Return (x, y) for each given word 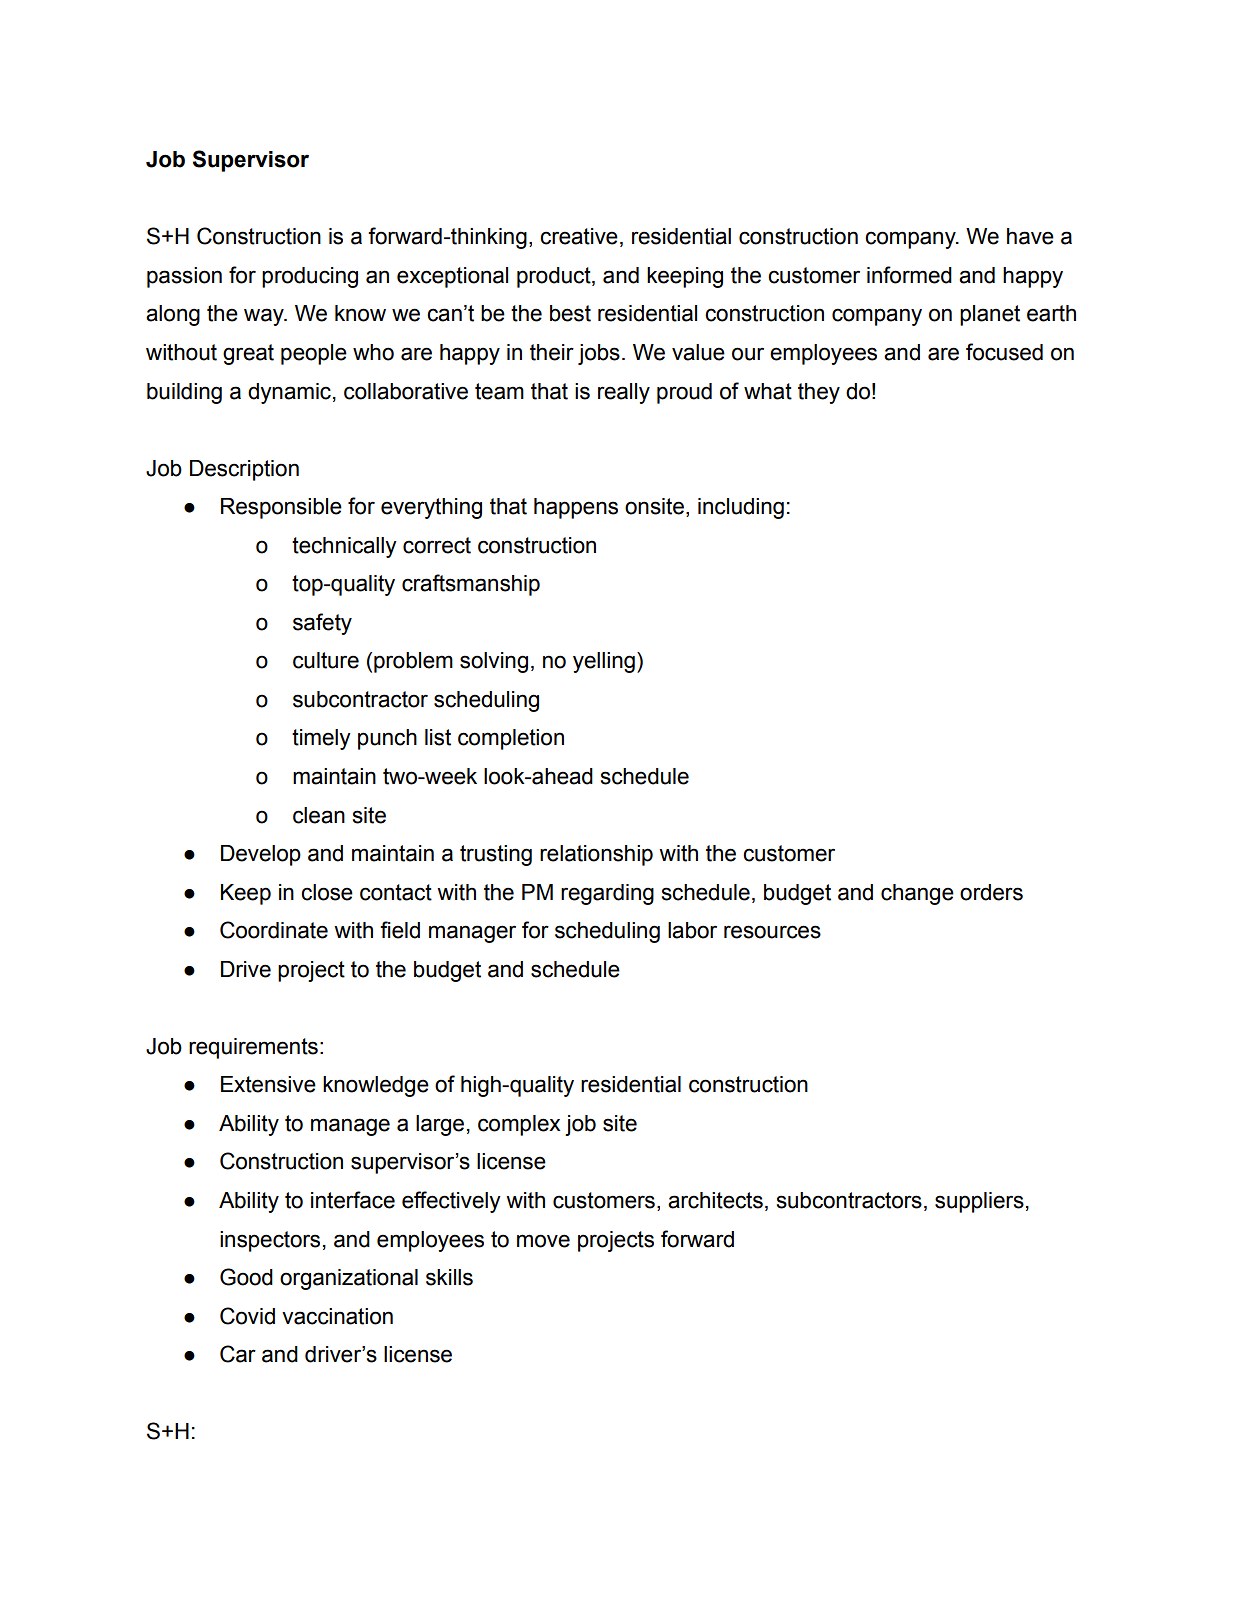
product (555, 277)
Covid (247, 1316)
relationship (596, 855)
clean (319, 815)
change (917, 894)
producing (310, 277)
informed (909, 275)
